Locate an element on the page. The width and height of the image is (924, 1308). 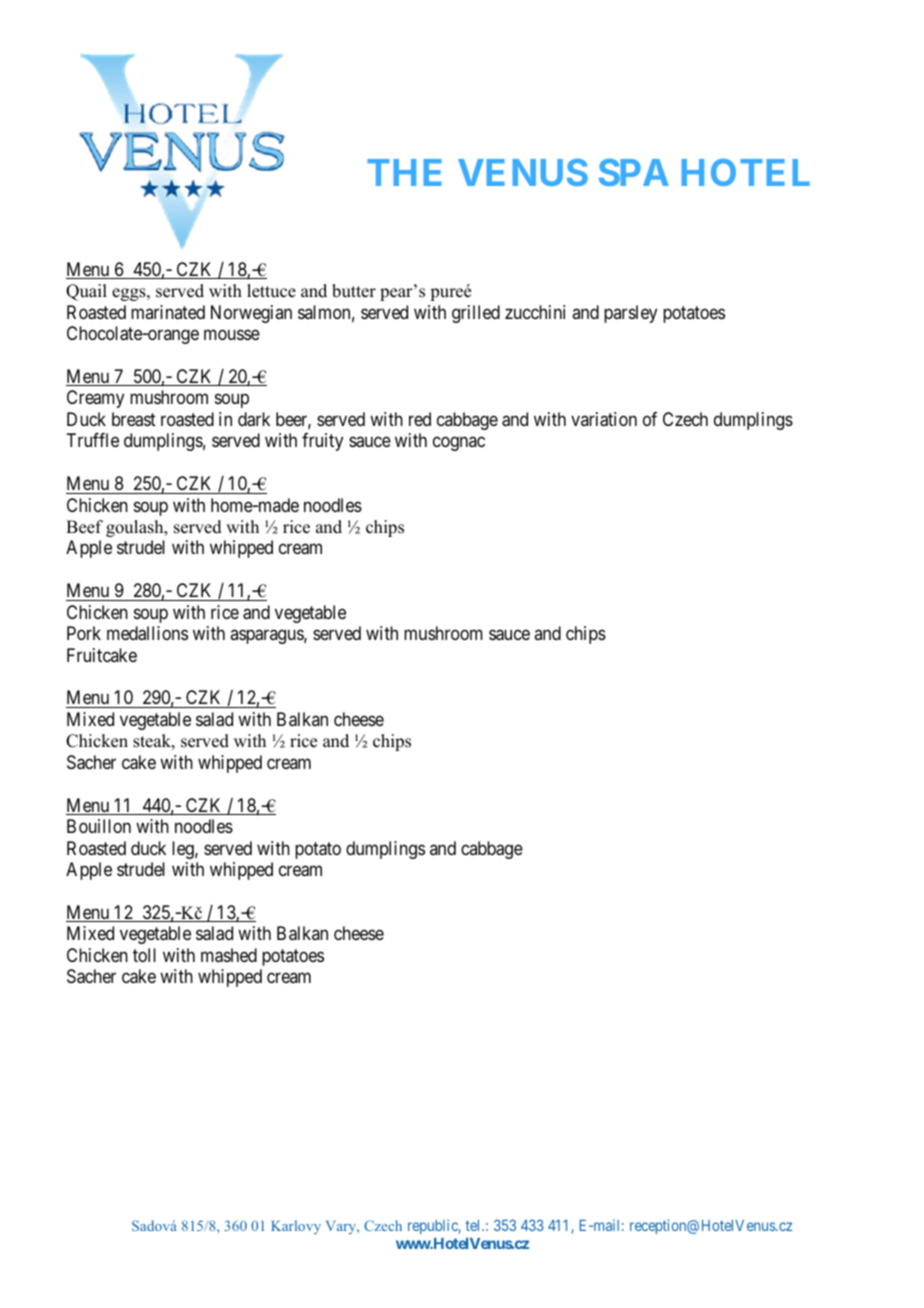
cognac is located at coordinates (459, 444).
